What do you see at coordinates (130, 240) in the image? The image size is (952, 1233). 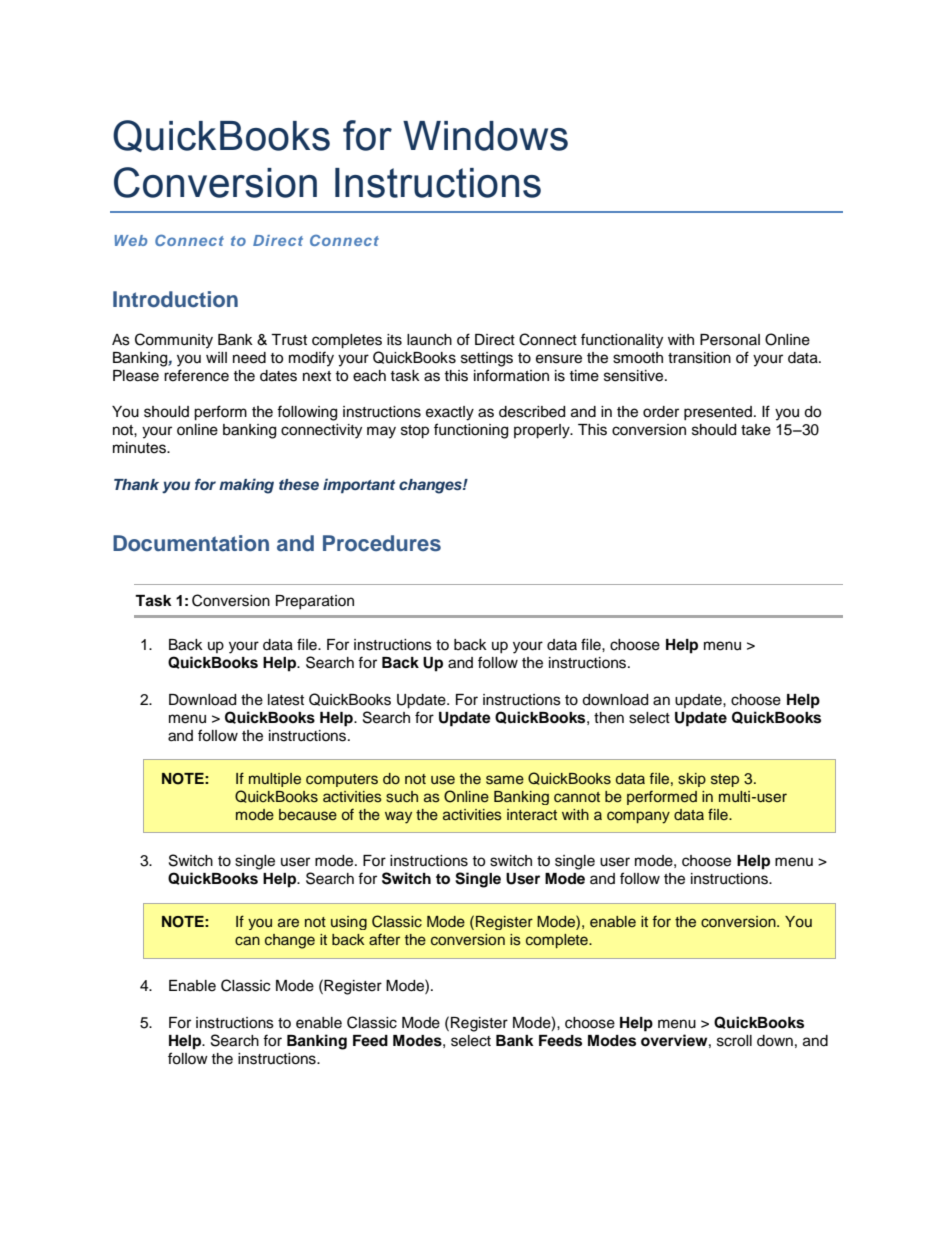 I see `Web` at bounding box center [130, 240].
